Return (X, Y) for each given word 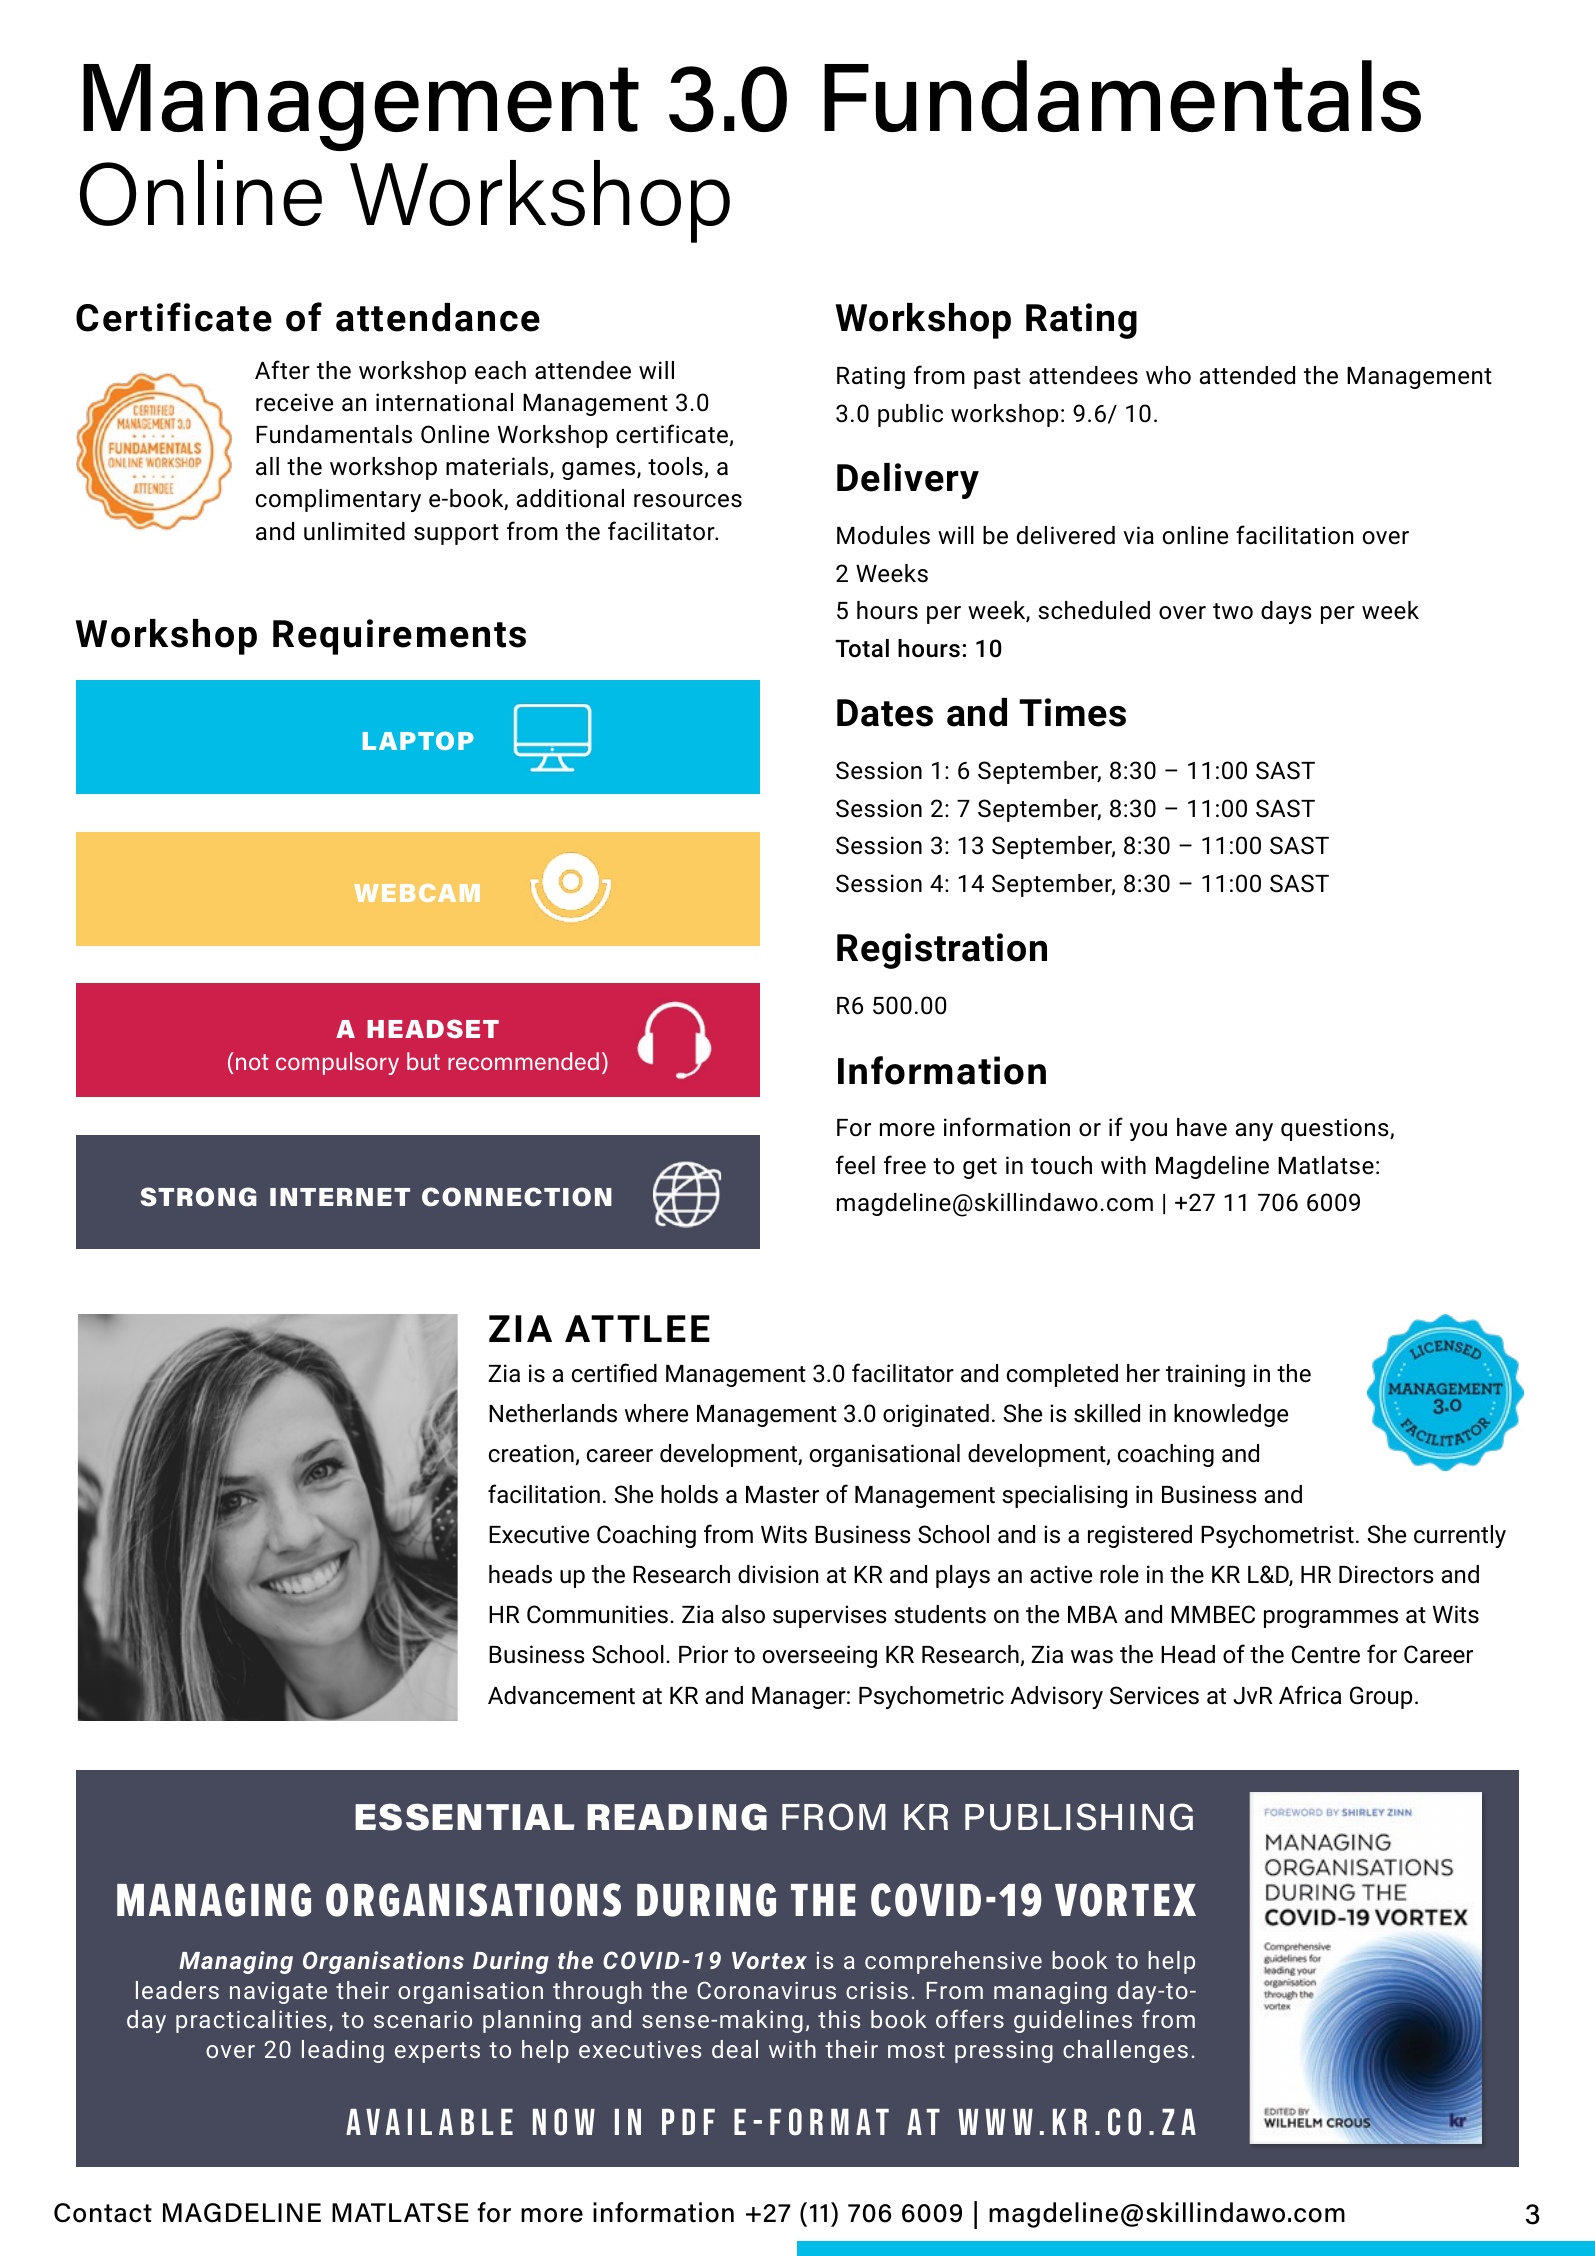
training (1205, 1375)
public (910, 415)
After (282, 370)
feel (855, 1165)
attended (1247, 375)
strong (198, 1197)
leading (343, 2051)
